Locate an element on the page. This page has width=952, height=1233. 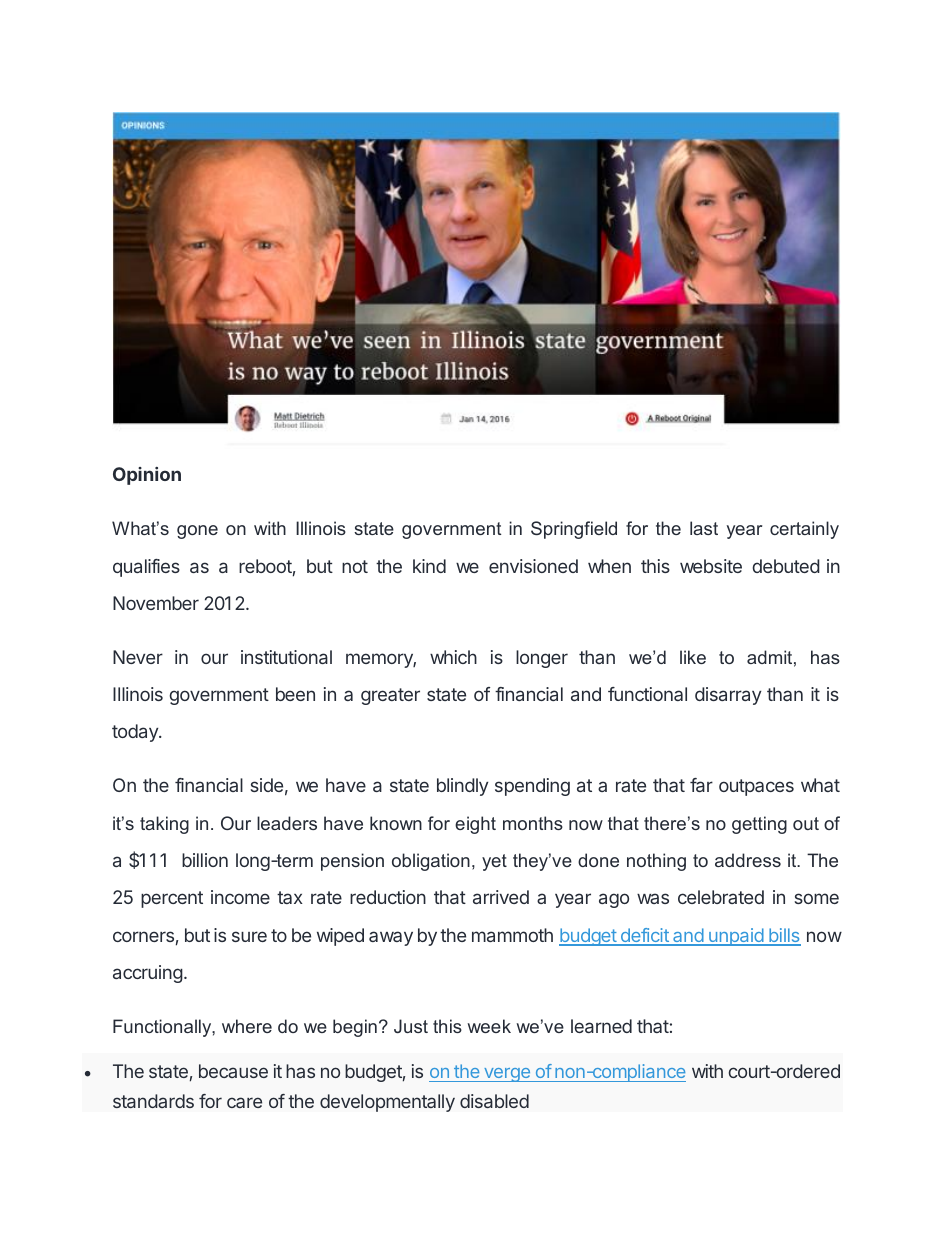
sure is located at coordinates (249, 936).
